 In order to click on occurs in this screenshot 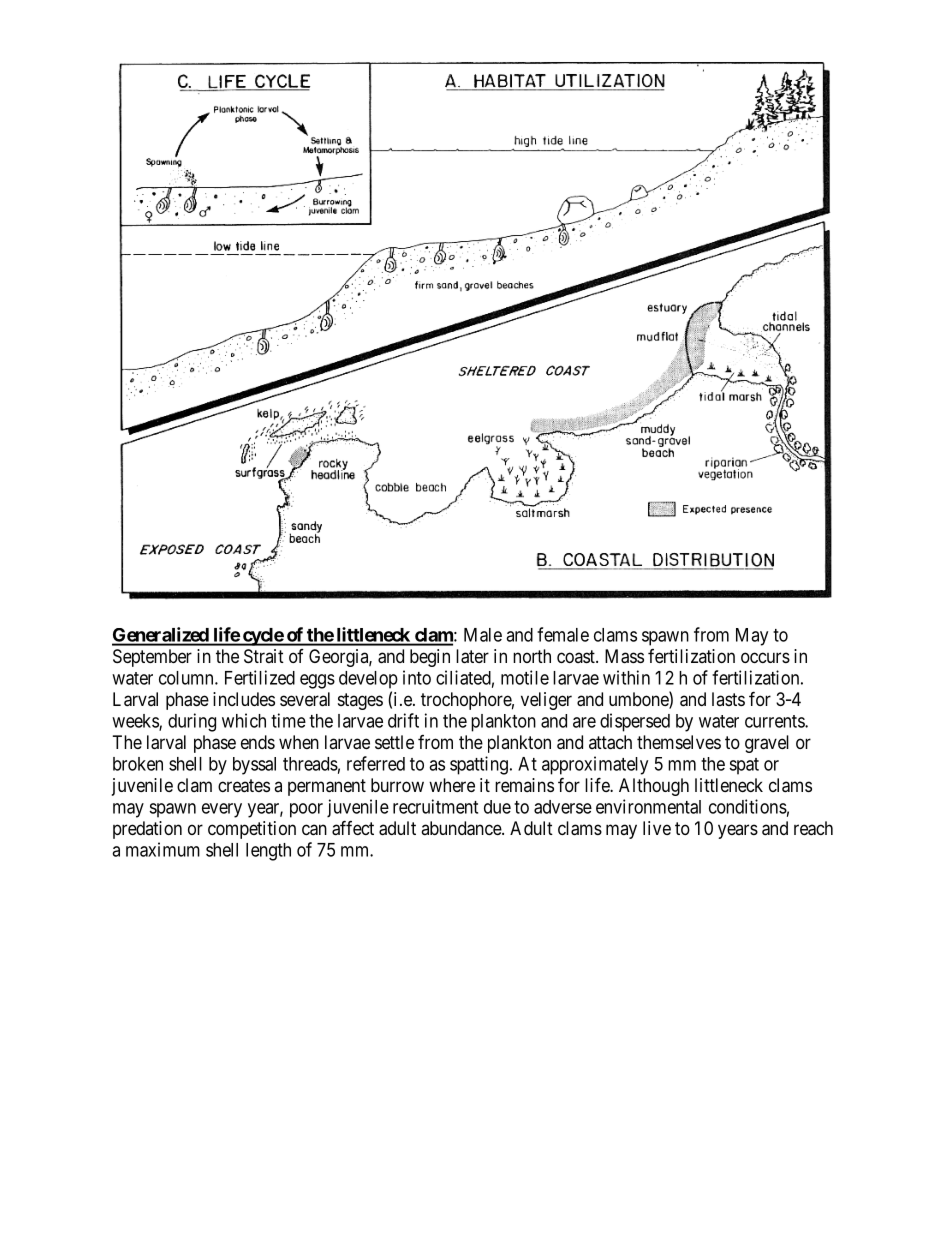, I will do `click(765, 657)`.
